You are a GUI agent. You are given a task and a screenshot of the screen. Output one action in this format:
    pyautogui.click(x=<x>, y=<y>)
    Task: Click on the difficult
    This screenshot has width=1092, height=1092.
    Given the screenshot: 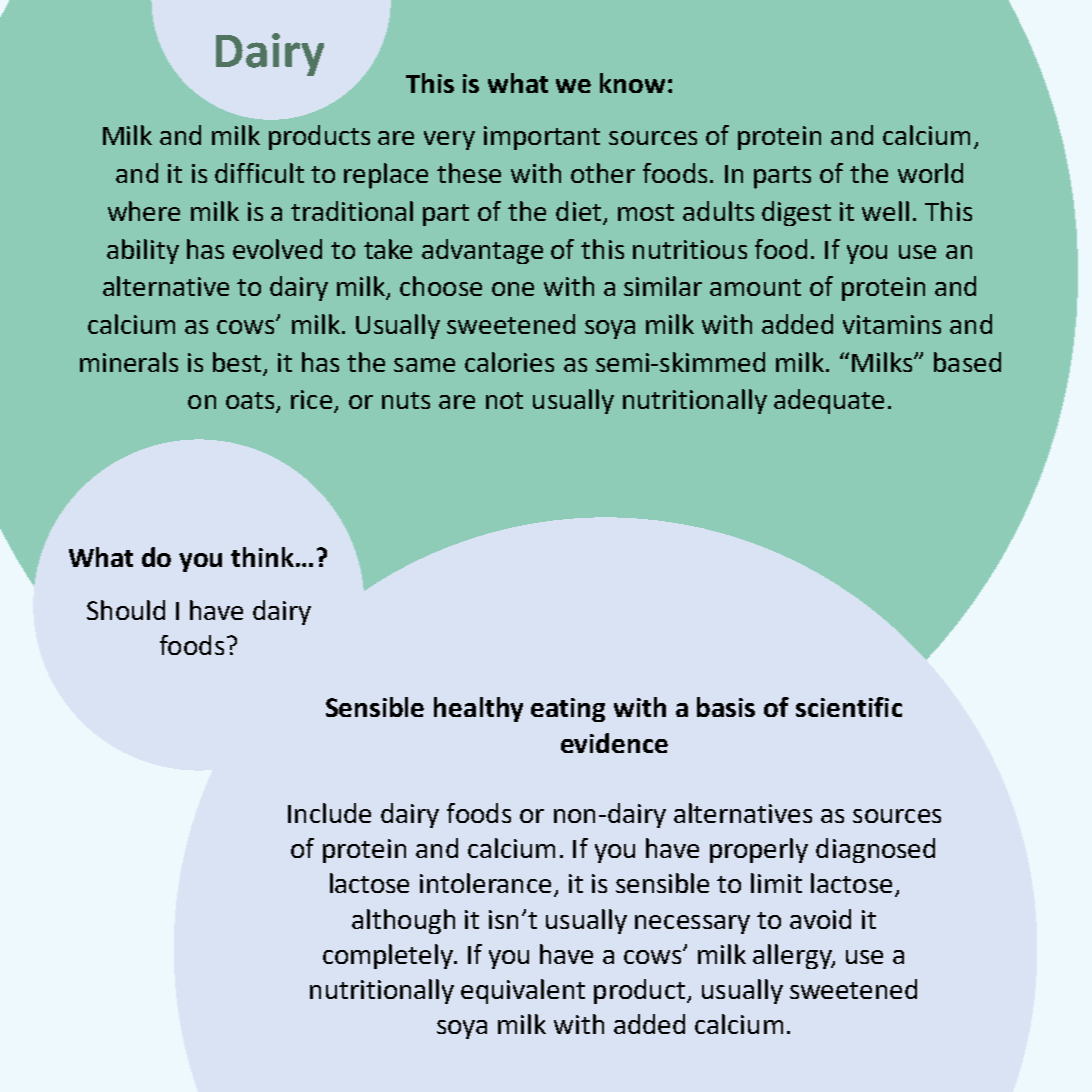 What is the action you would take?
    pyautogui.click(x=259, y=173)
